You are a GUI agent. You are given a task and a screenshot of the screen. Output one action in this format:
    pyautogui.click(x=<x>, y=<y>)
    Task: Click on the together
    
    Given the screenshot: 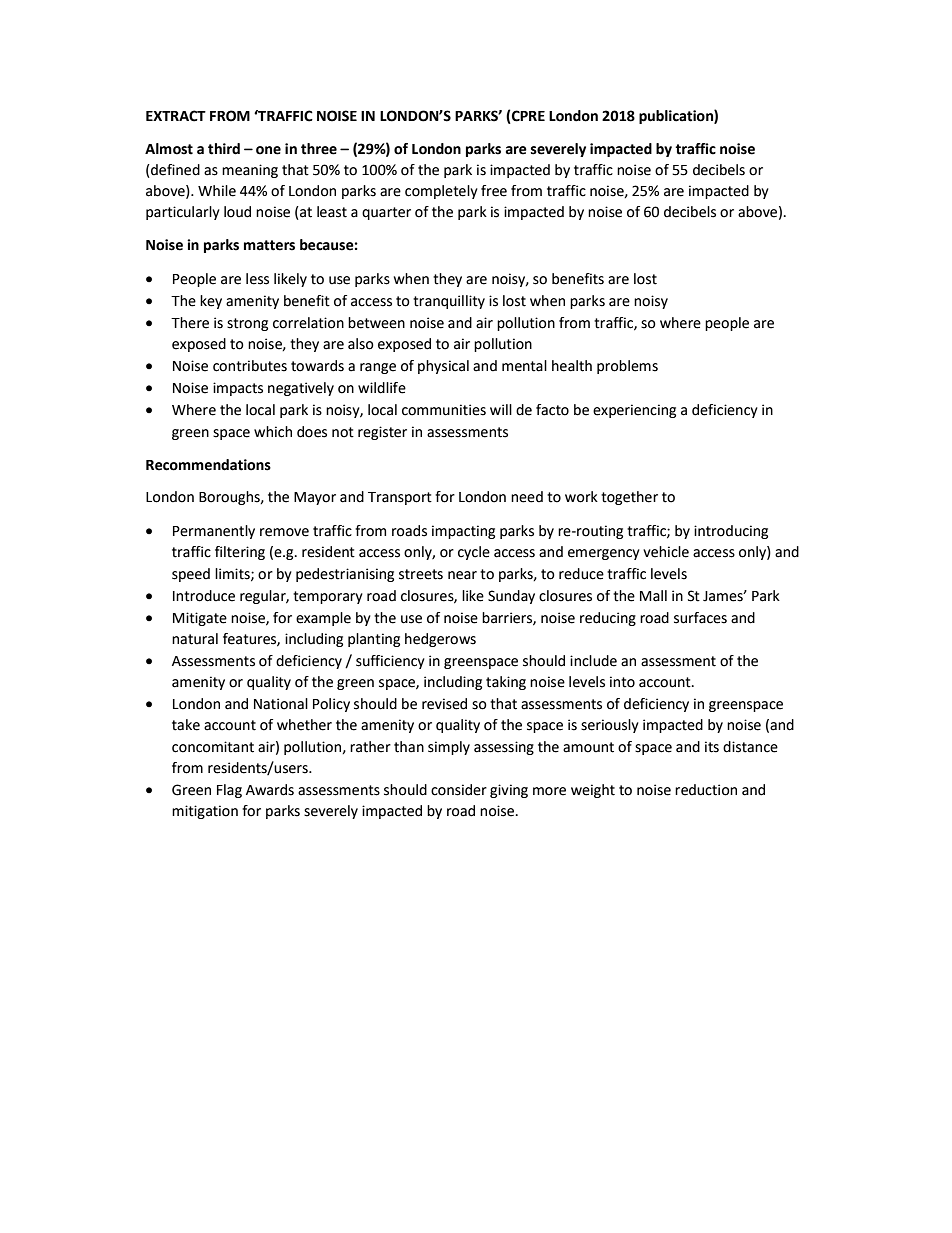 What is the action you would take?
    pyautogui.click(x=629, y=498)
